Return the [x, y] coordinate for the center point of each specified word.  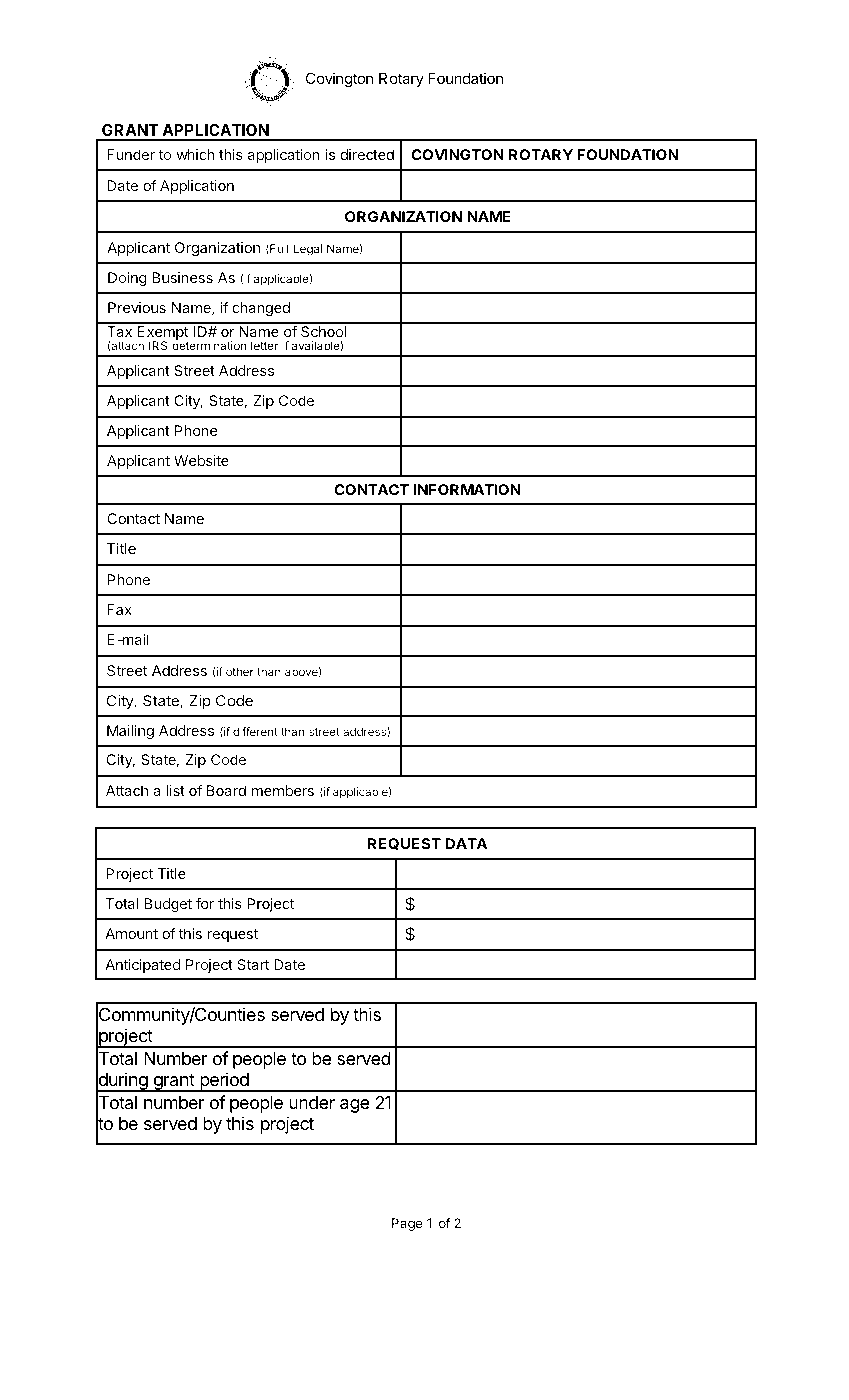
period [224, 1082]
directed [367, 154]
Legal [307, 250]
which [195, 154]
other [240, 671]
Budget [168, 905]
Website [201, 460]
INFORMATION [467, 489]
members [283, 790]
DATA [466, 843]
